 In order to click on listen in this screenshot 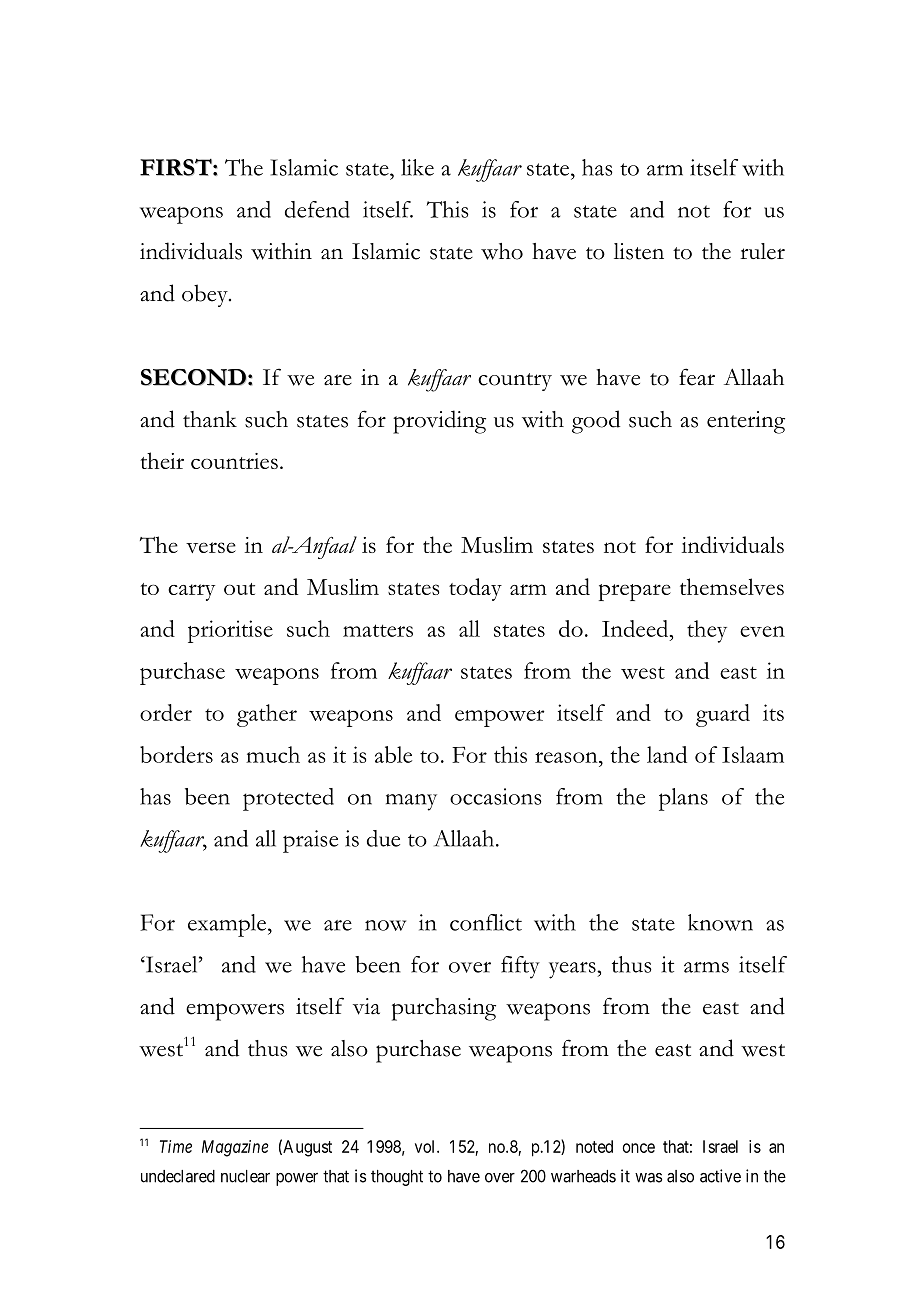, I will do `click(639, 251)`.
